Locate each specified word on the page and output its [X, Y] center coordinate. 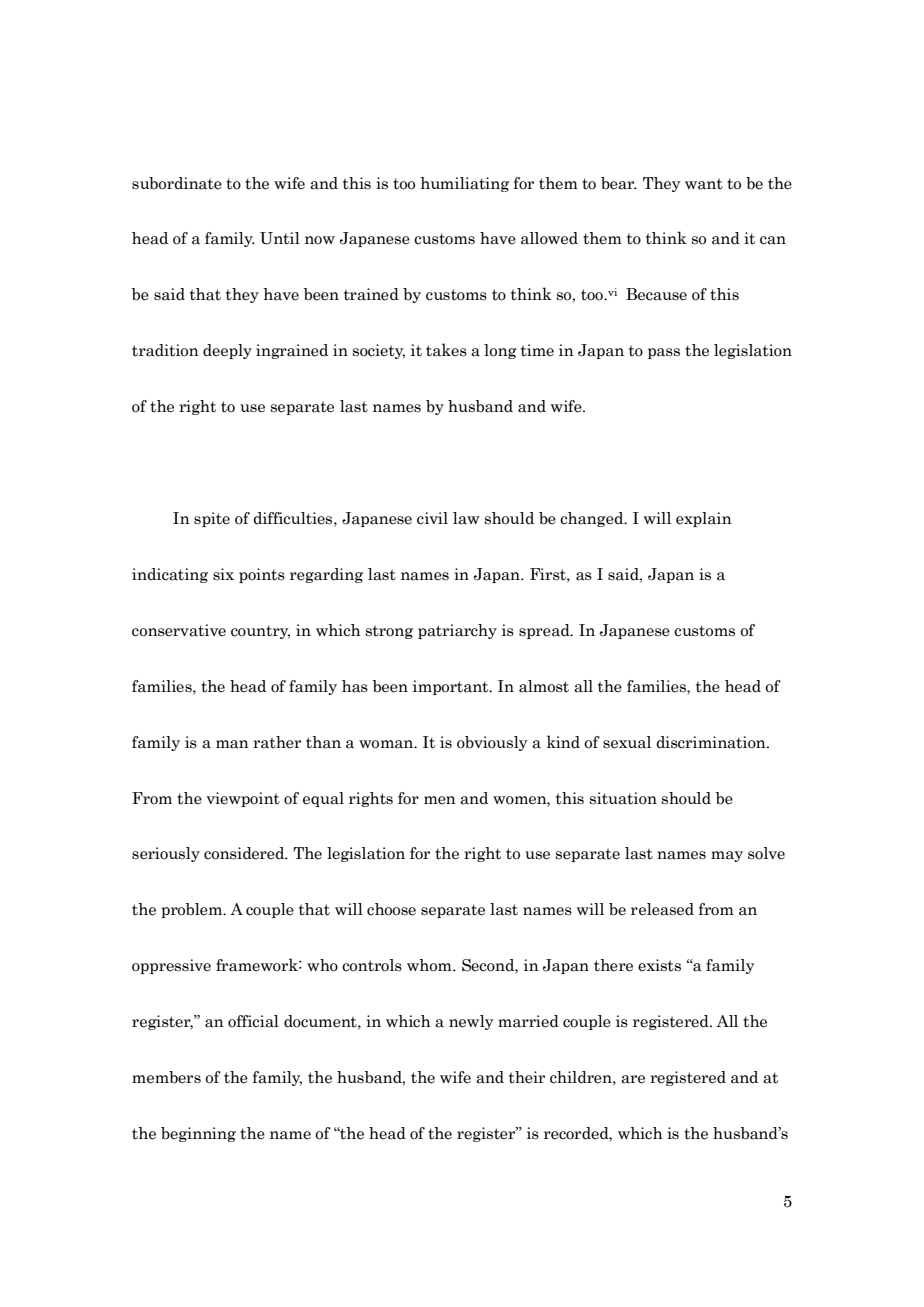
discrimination [712, 742]
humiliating [464, 184]
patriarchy [457, 631]
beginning [198, 1134]
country [260, 632]
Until [280, 238]
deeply [227, 351]
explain [704, 519]
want [704, 184]
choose [391, 909]
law [466, 518]
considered [245, 853]
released [662, 909]
